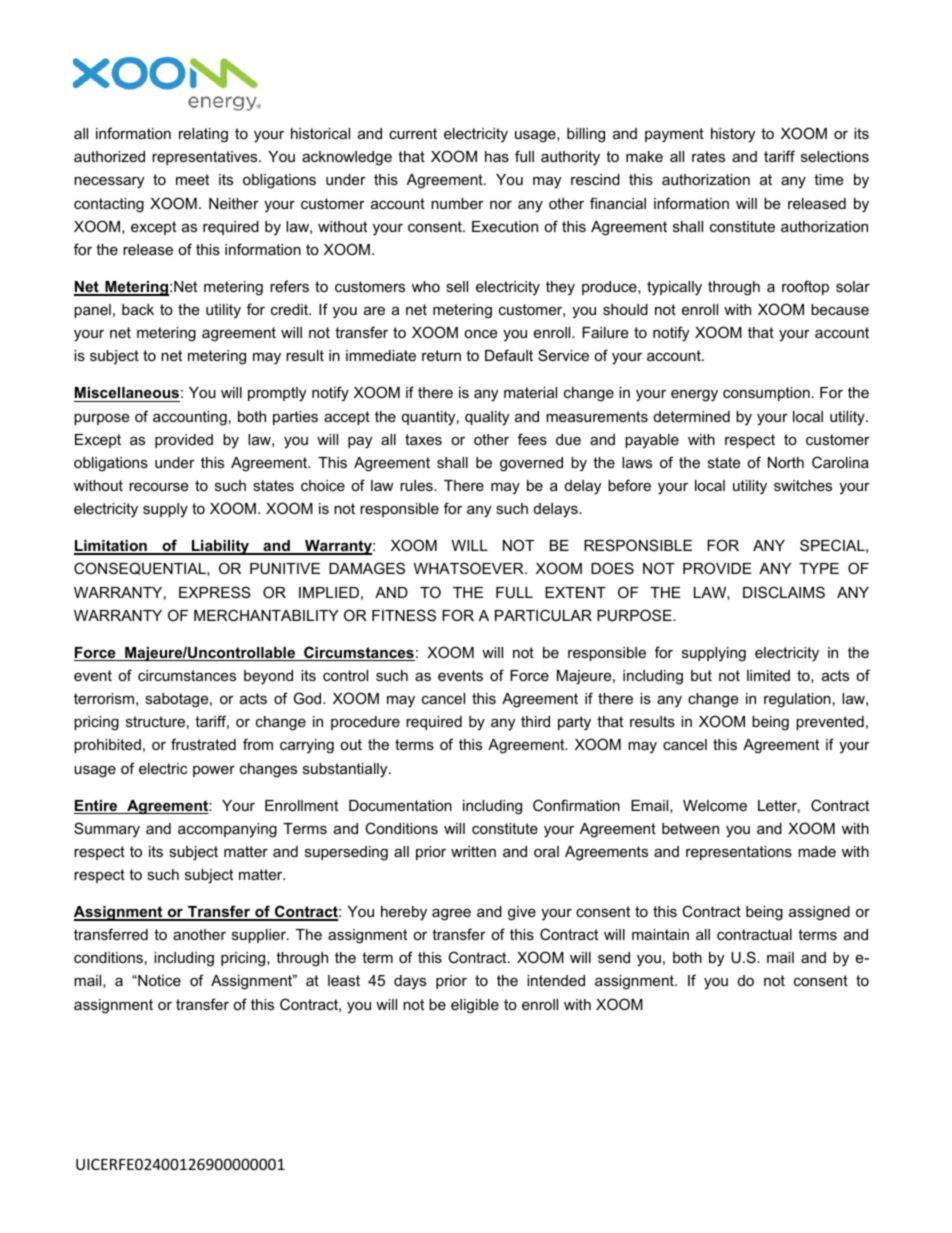  What do you see at coordinates (487, 418) in the screenshot?
I see `quality` at bounding box center [487, 418].
